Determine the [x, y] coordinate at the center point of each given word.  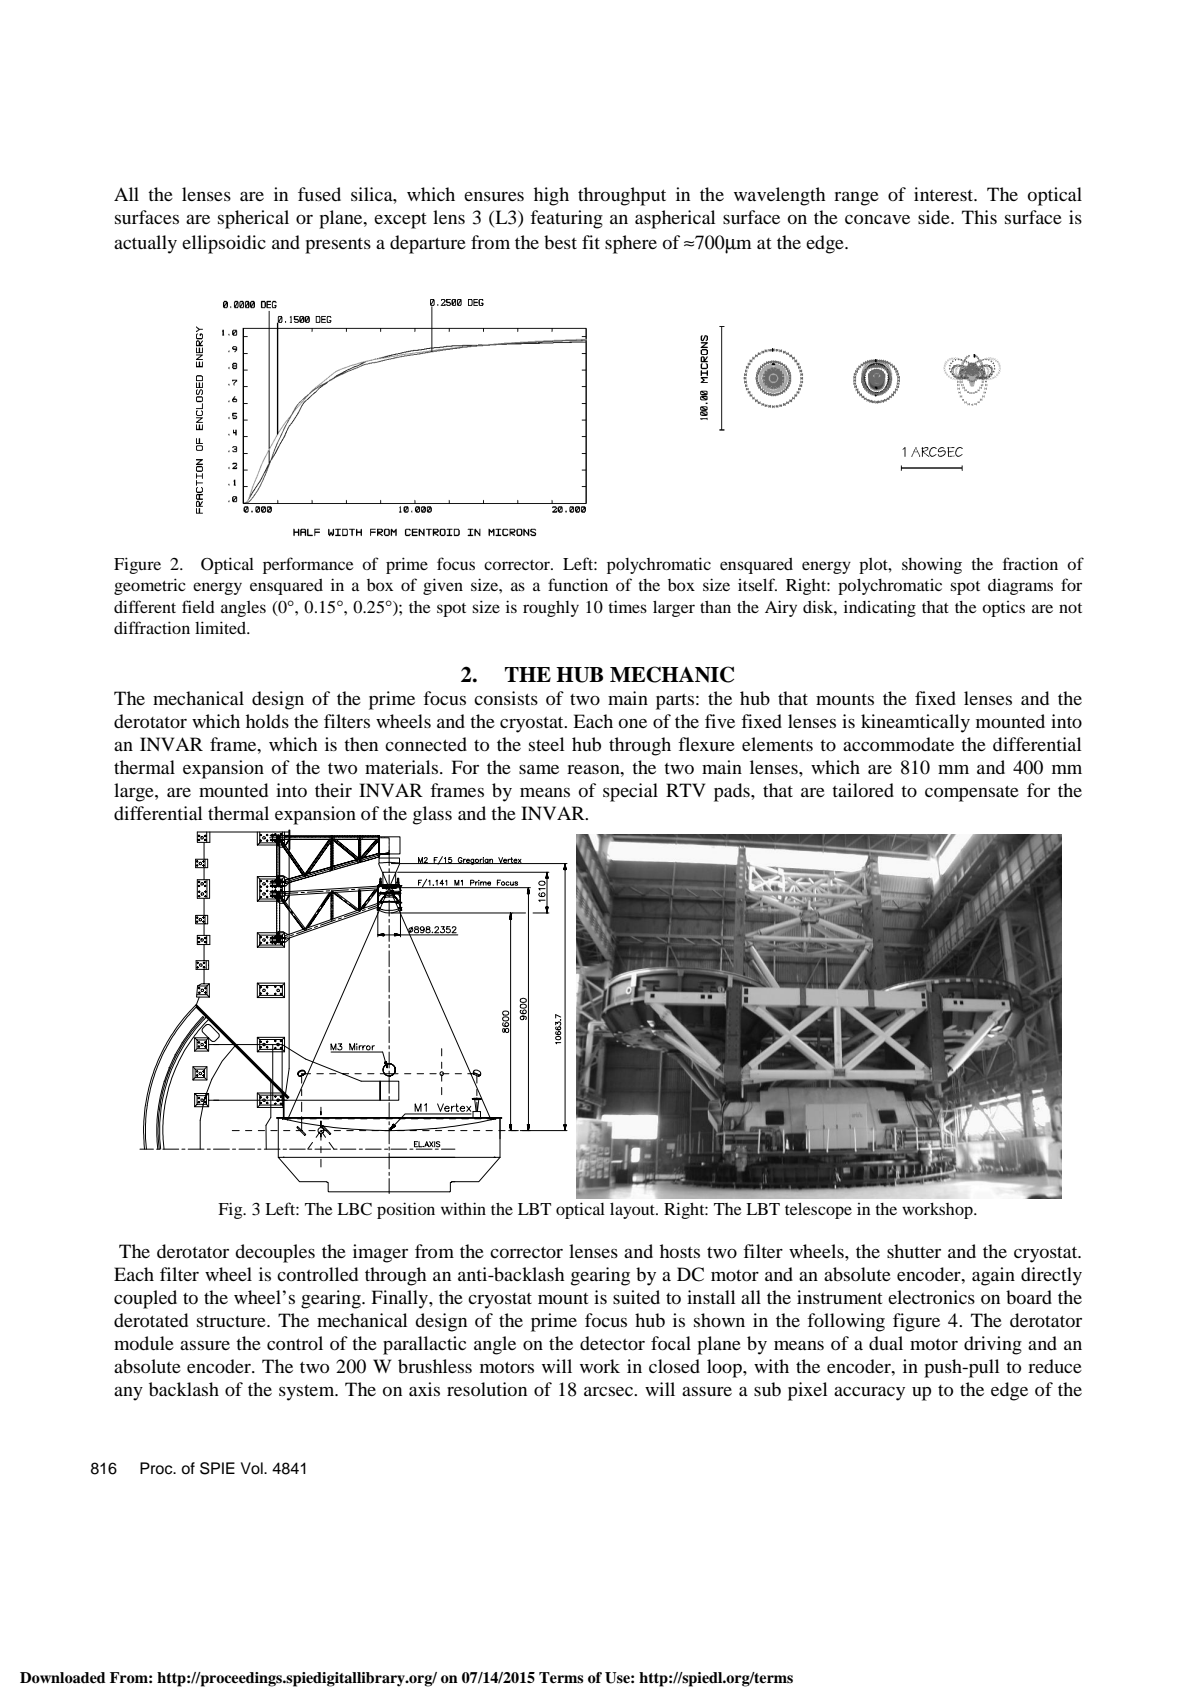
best [560, 242]
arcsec [609, 1391]
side [935, 217]
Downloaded [63, 1678]
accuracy [869, 1393]
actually [145, 244]
